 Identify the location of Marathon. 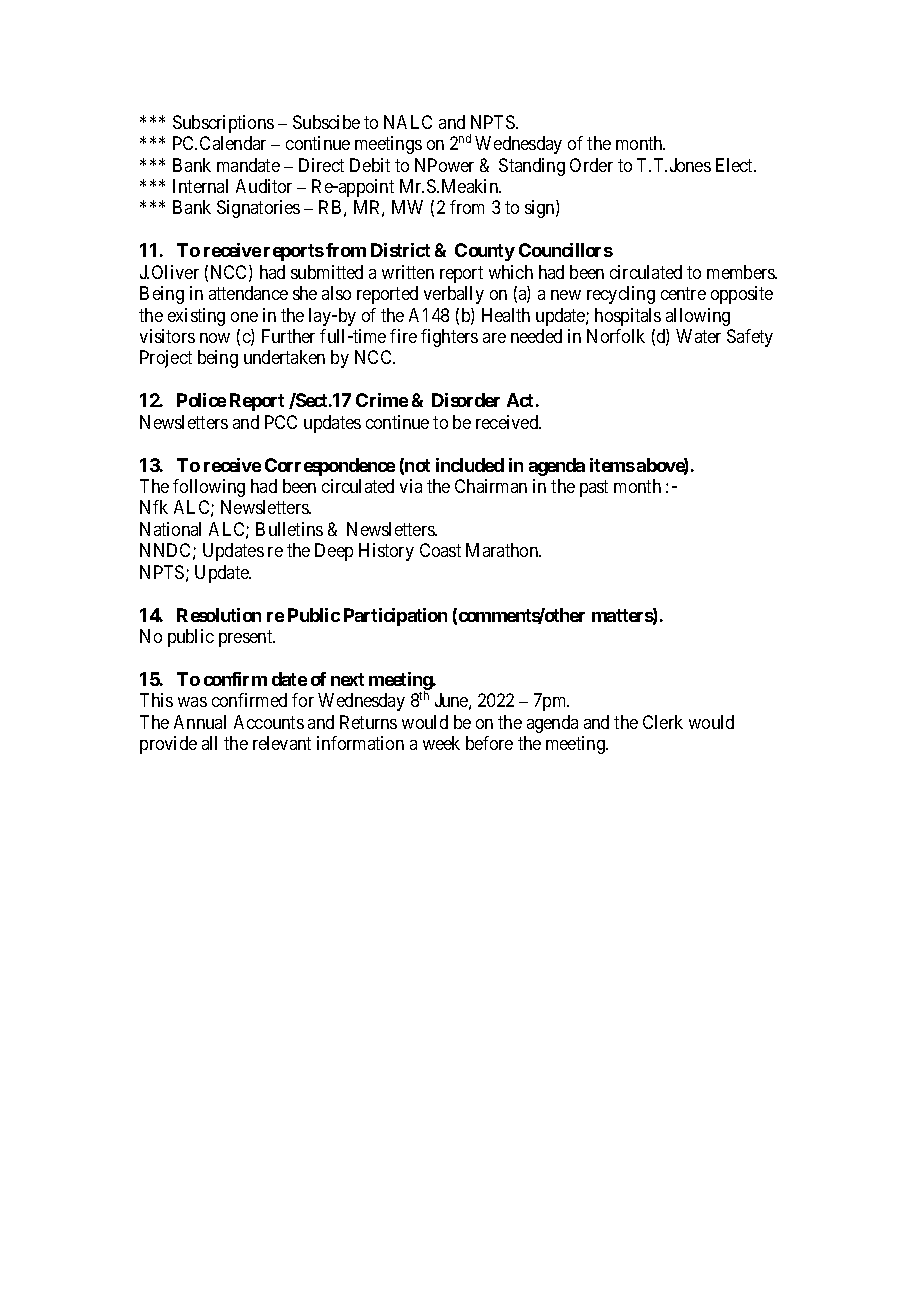
(503, 550).
